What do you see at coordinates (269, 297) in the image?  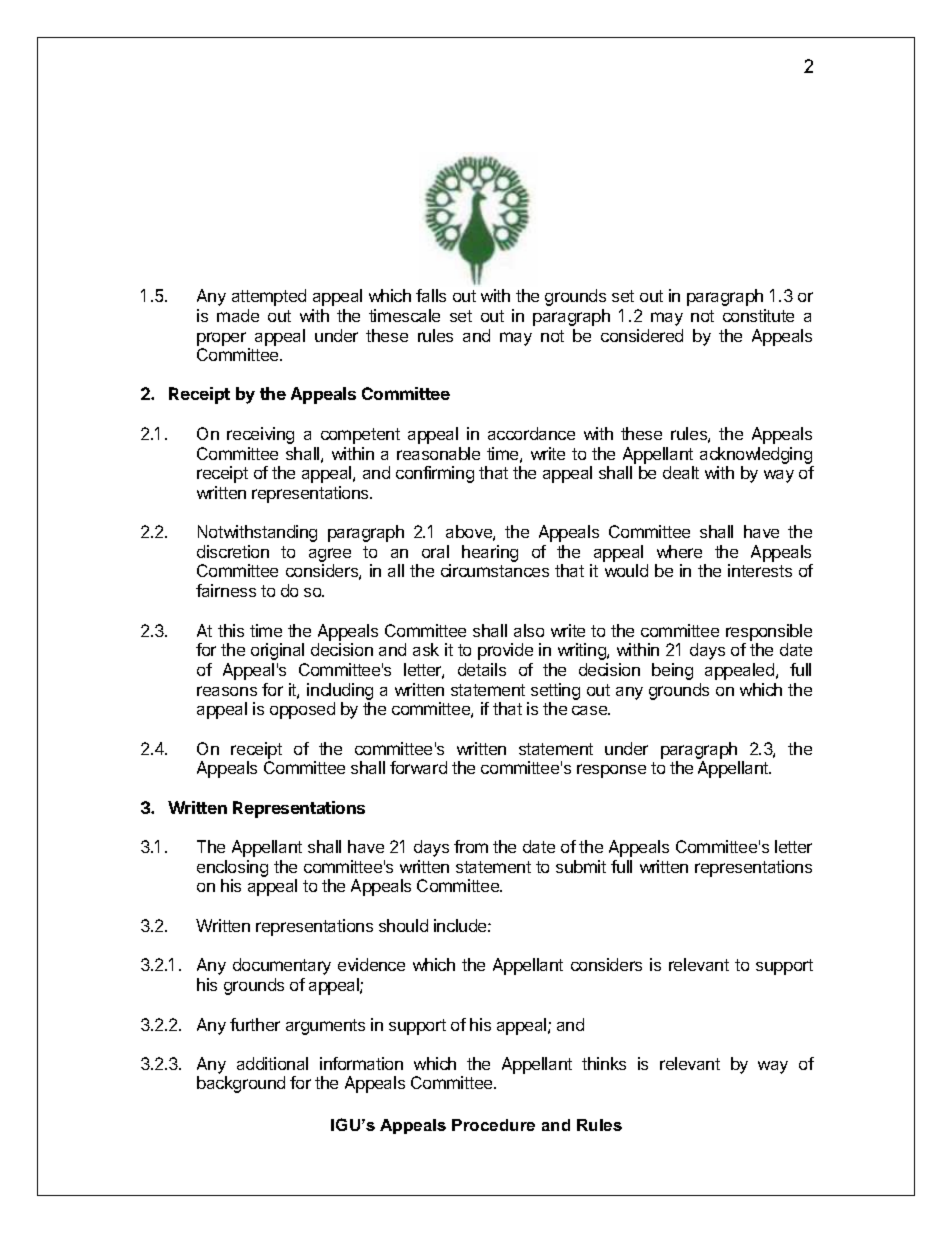 I see `attempted` at bounding box center [269, 297].
